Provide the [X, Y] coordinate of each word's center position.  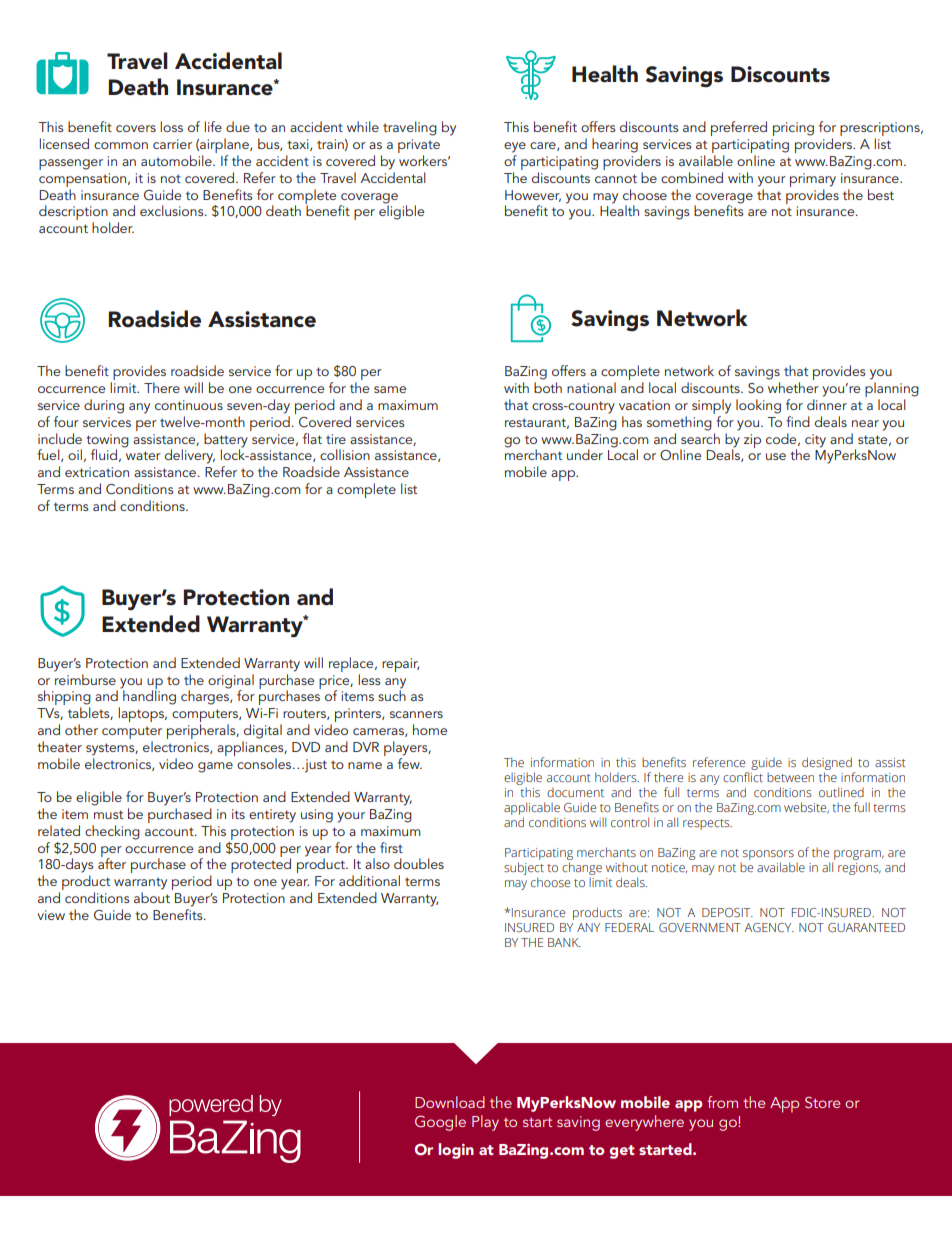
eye [515, 147]
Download [450, 1102]
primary [813, 180]
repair [400, 665]
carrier [172, 144]
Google [440, 1123]
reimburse [85, 678]
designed [828, 765]
